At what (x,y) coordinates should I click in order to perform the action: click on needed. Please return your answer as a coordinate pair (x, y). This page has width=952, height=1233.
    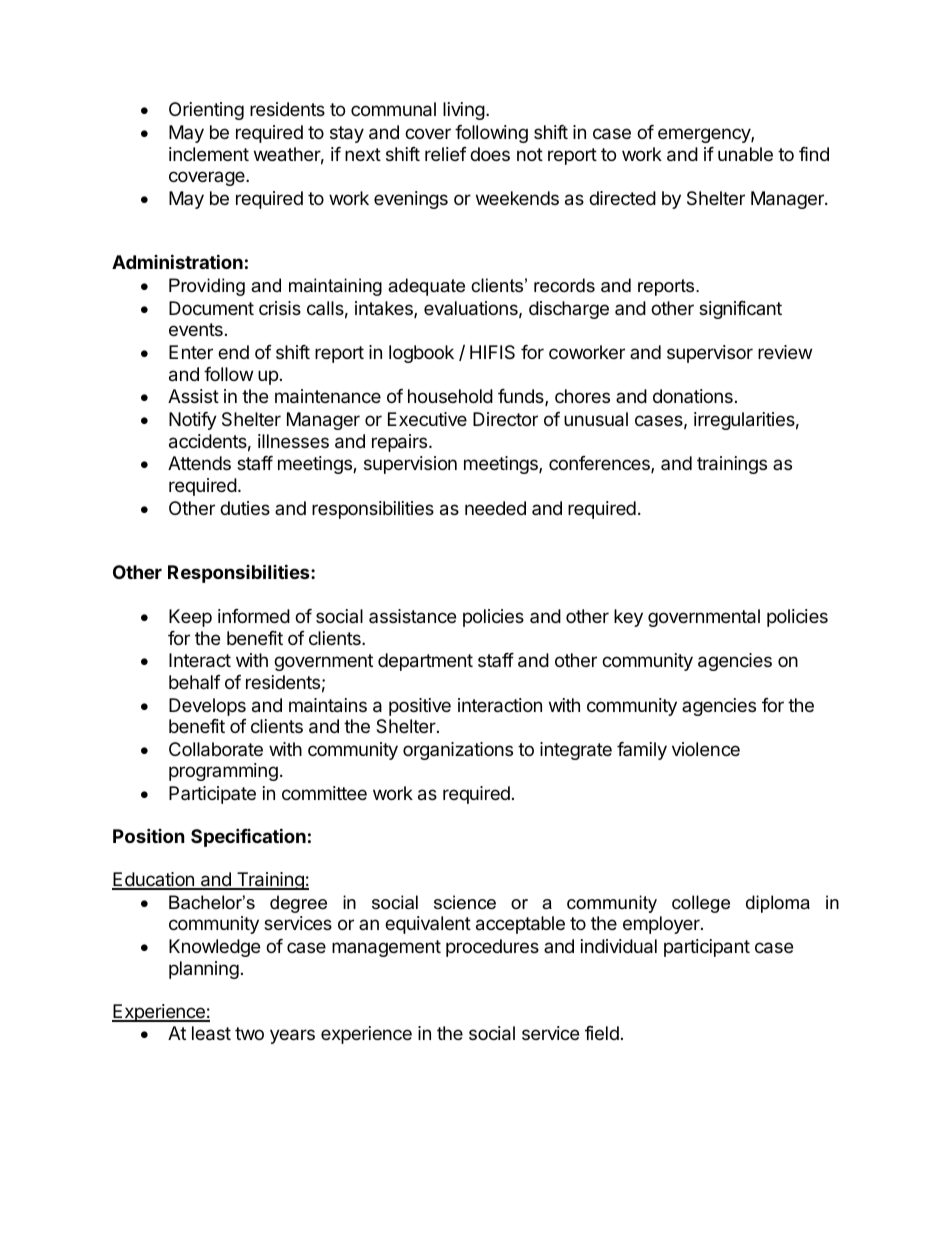
    Looking at the image, I should click on (495, 508).
